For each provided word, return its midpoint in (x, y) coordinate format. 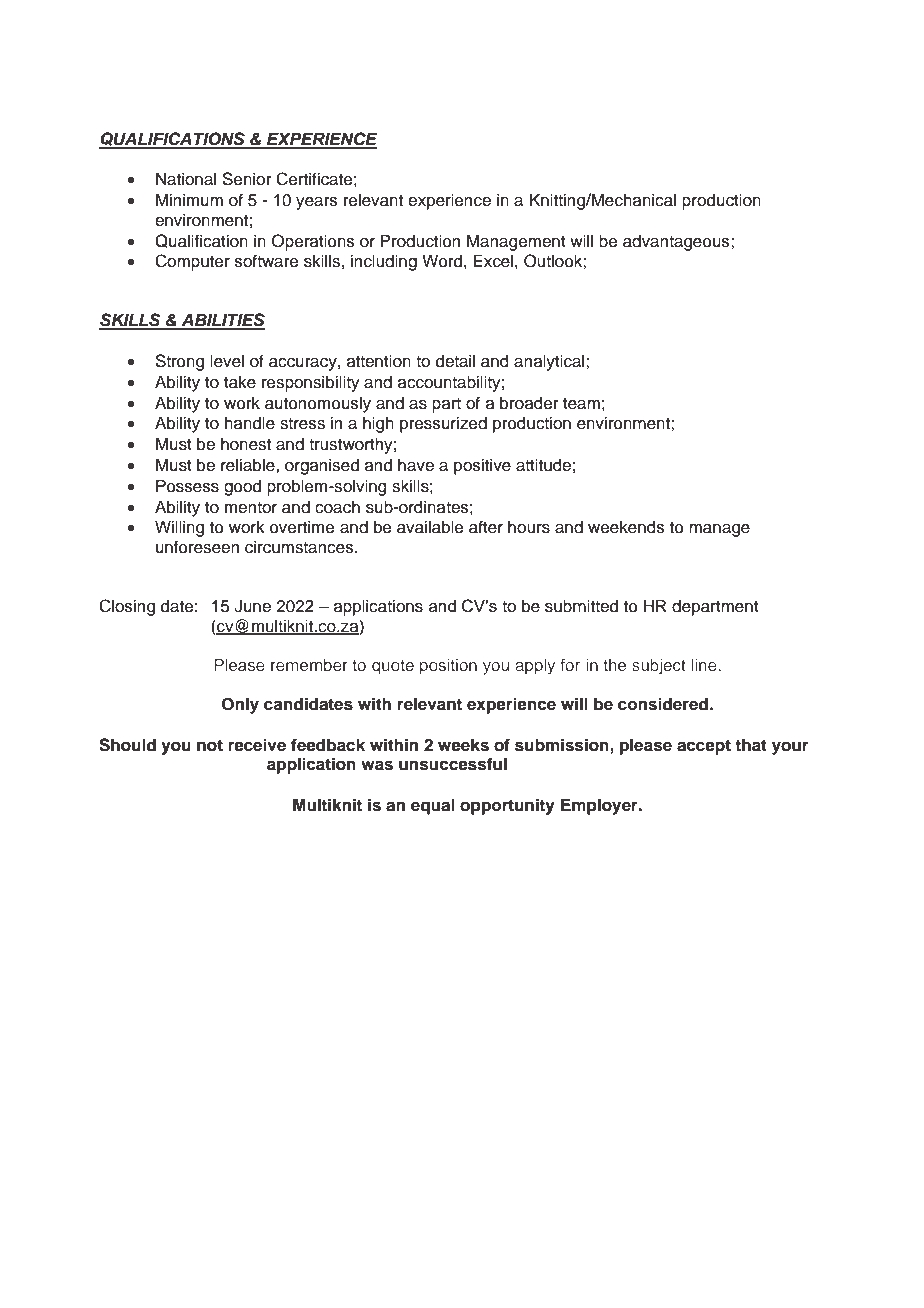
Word (442, 261)
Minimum (189, 200)
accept (704, 747)
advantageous (677, 243)
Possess (187, 486)
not (210, 746)
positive (482, 467)
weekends (626, 527)
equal (433, 806)
